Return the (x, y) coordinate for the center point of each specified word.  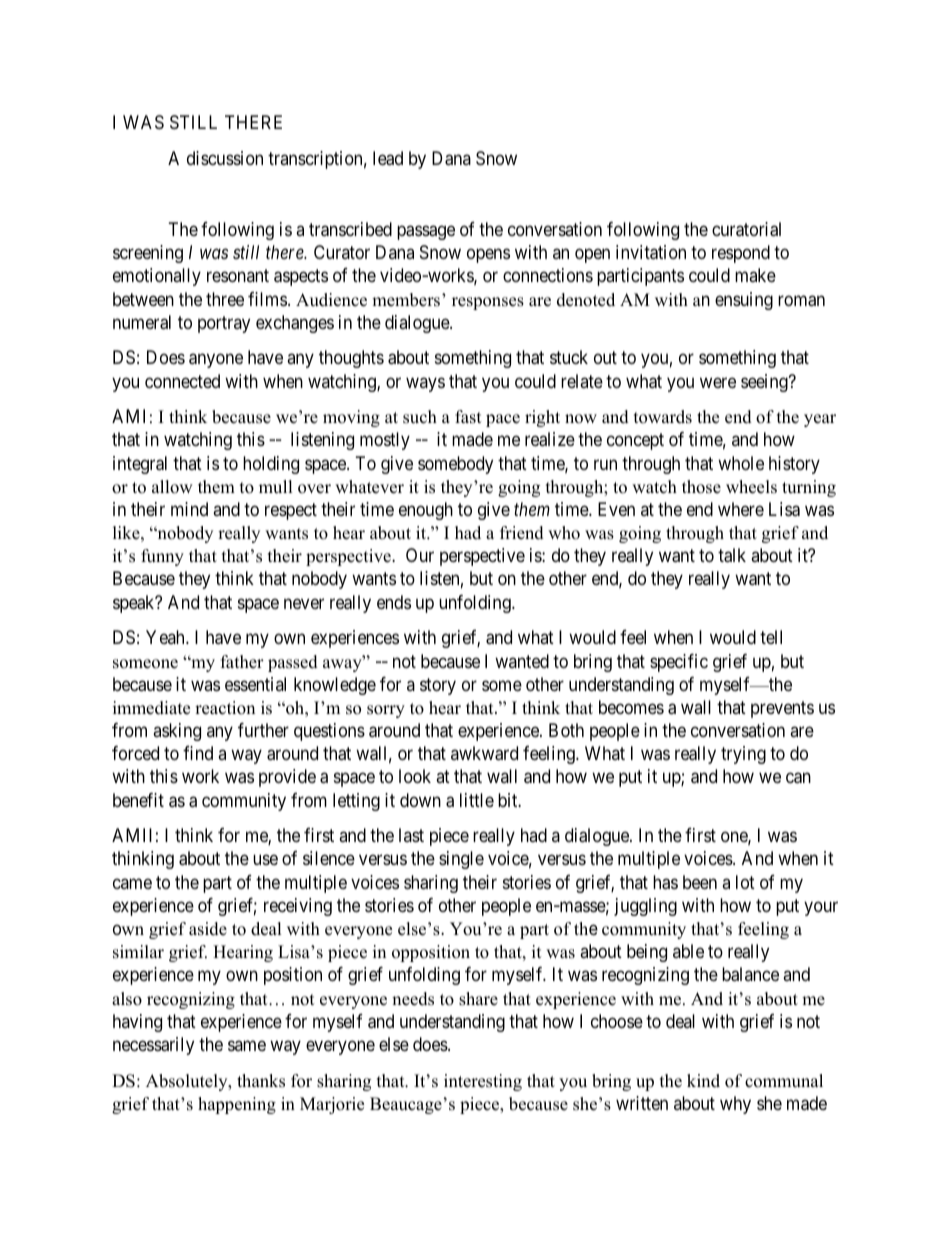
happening (237, 1105)
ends (394, 602)
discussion (225, 158)
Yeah (166, 637)
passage (426, 232)
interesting (483, 1082)
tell (771, 637)
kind (703, 1081)
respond (741, 254)
